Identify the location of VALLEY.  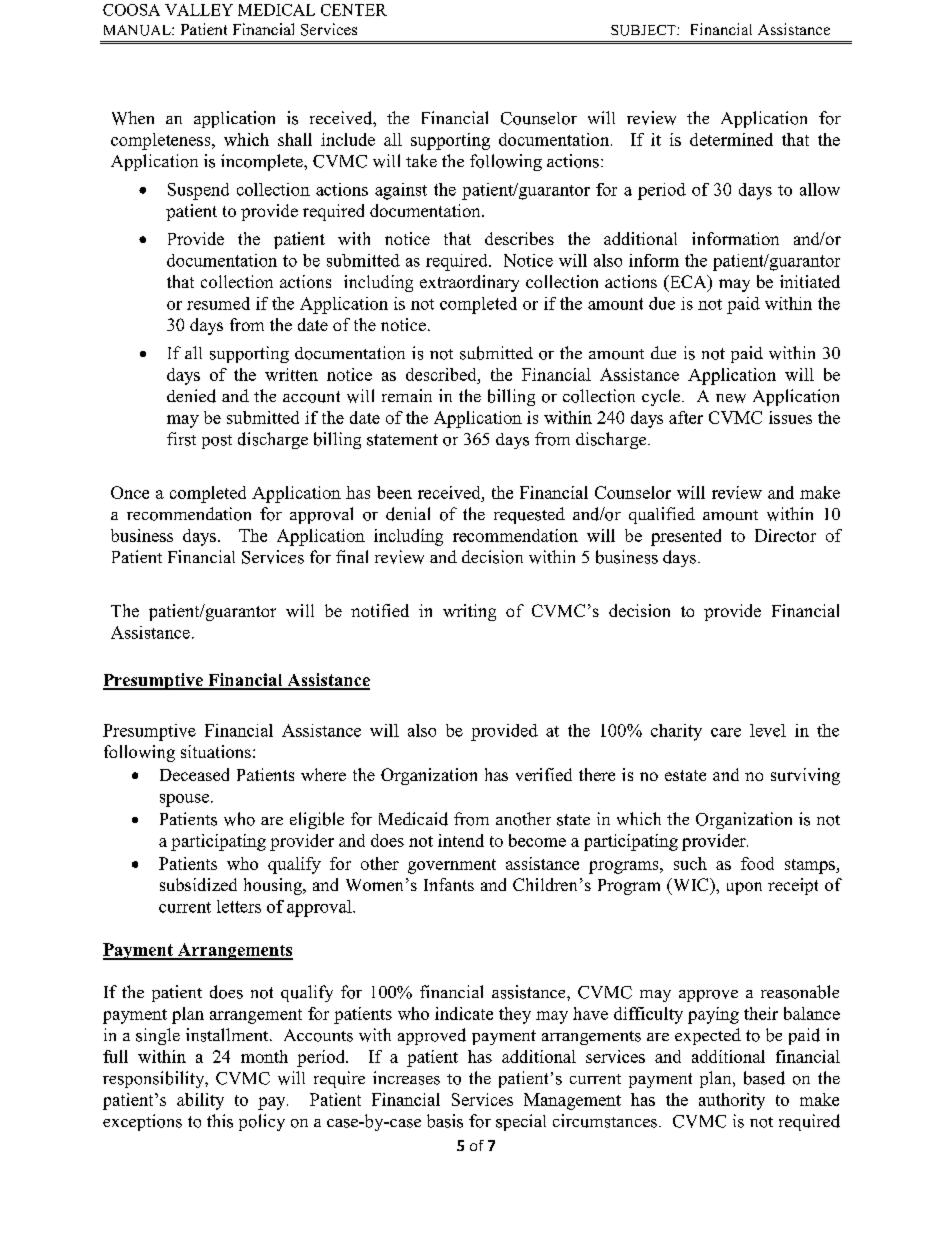
(199, 10).
